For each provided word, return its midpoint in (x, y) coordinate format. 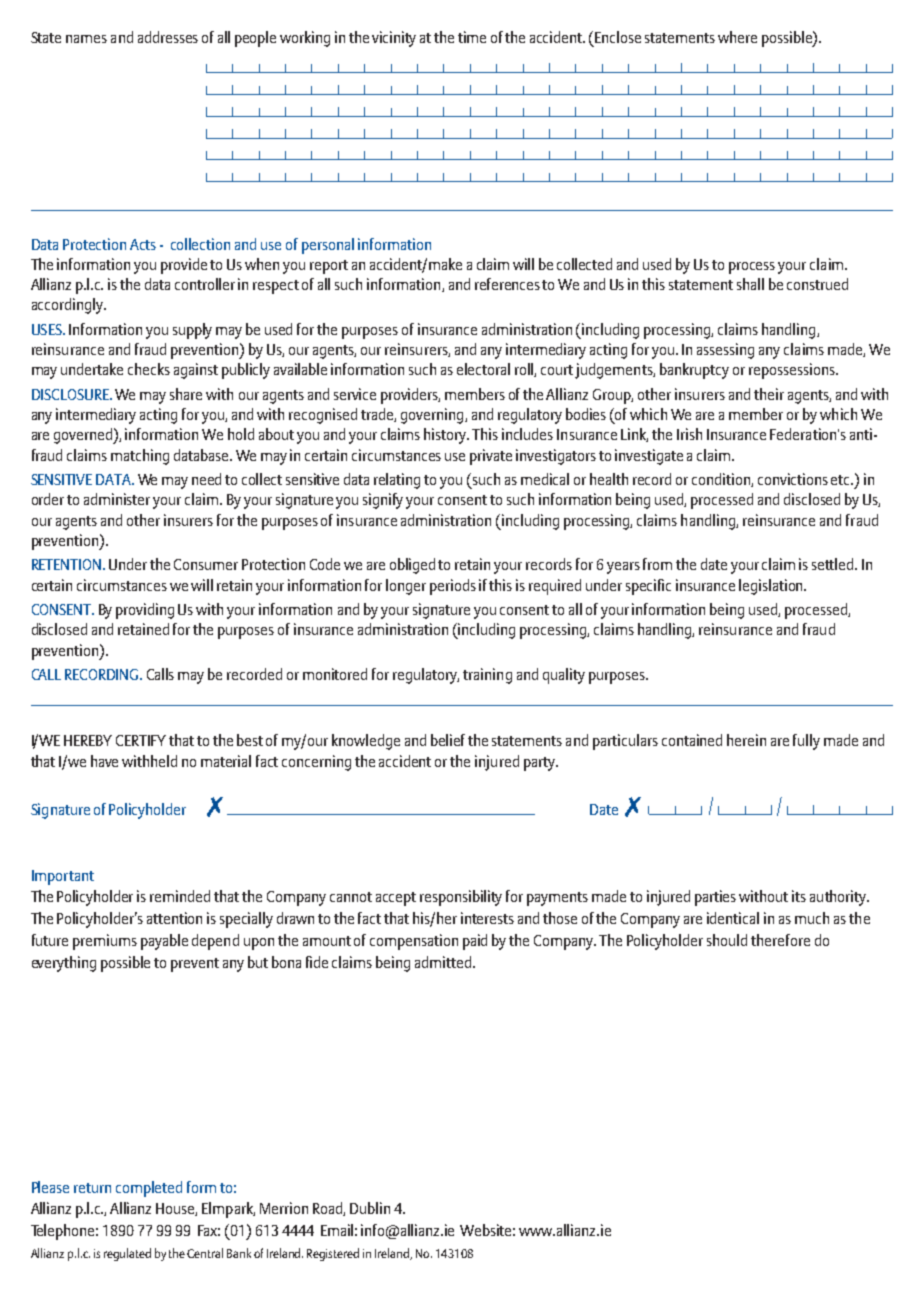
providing (145, 611)
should (727, 940)
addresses (168, 37)
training (487, 676)
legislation (772, 587)
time (472, 37)
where (737, 37)
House (176, 1209)
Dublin (370, 1208)
